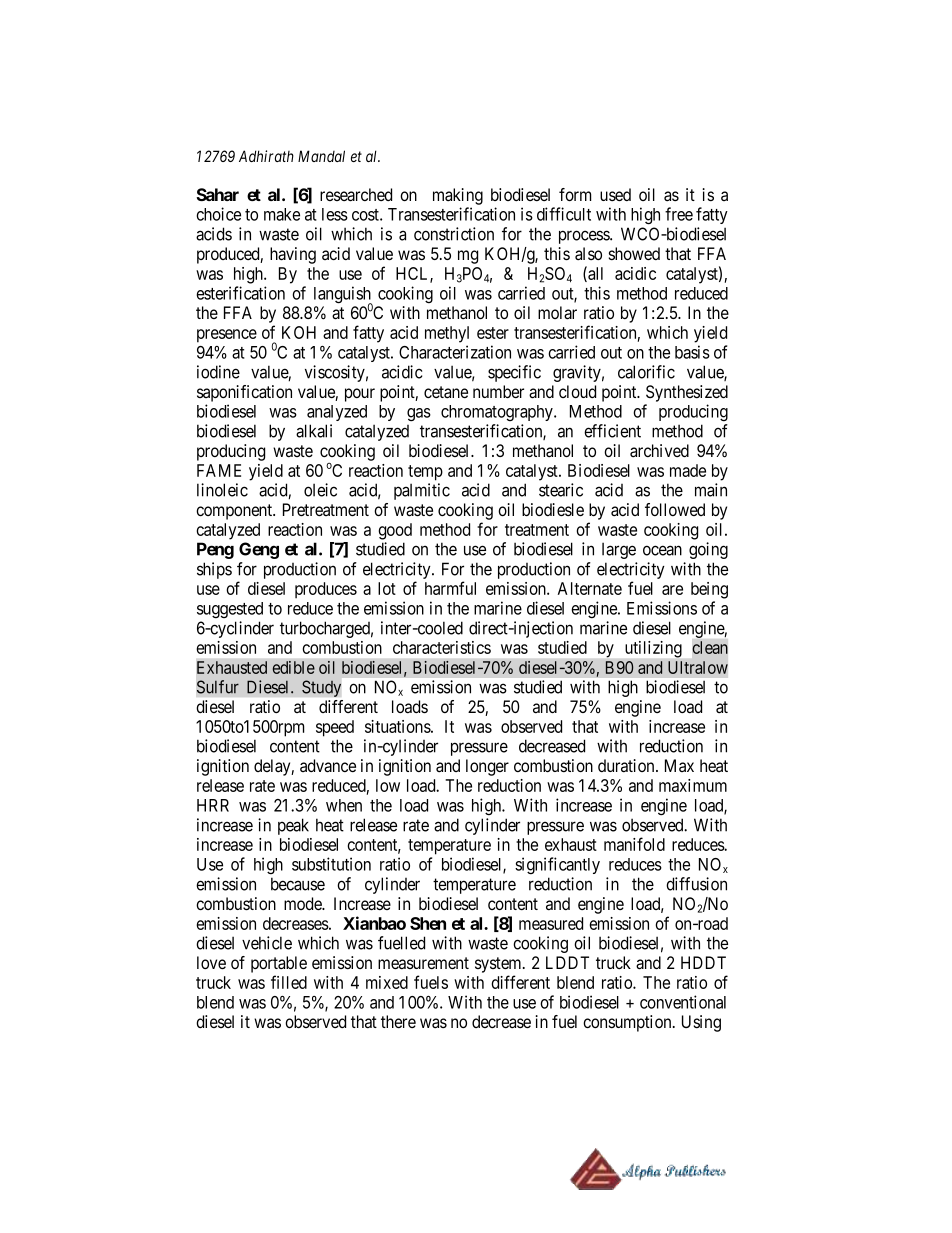  What do you see at coordinates (282, 214) in the document?
I see `make` at bounding box center [282, 214].
